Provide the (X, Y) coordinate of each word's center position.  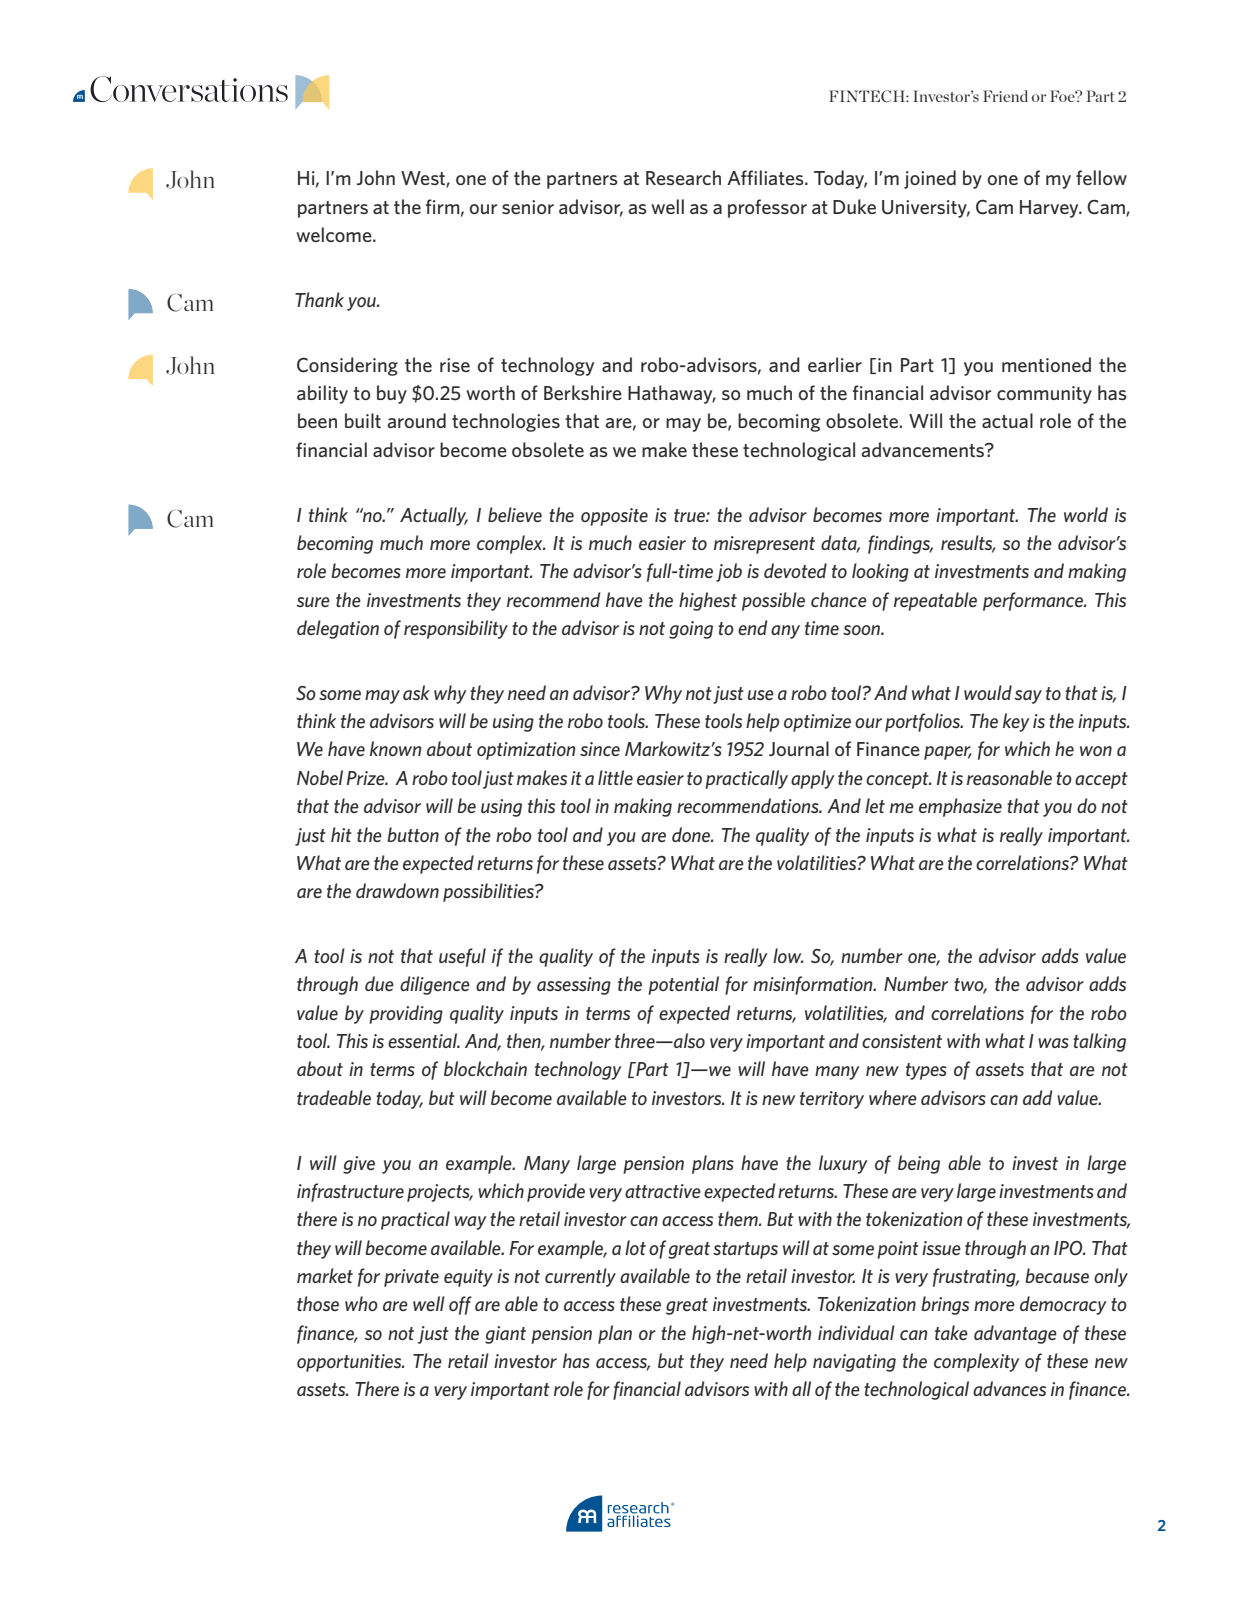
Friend (1005, 96)
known (396, 748)
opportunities (350, 1363)
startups (745, 1250)
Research (683, 177)
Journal (799, 748)
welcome (335, 234)
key (1016, 722)
